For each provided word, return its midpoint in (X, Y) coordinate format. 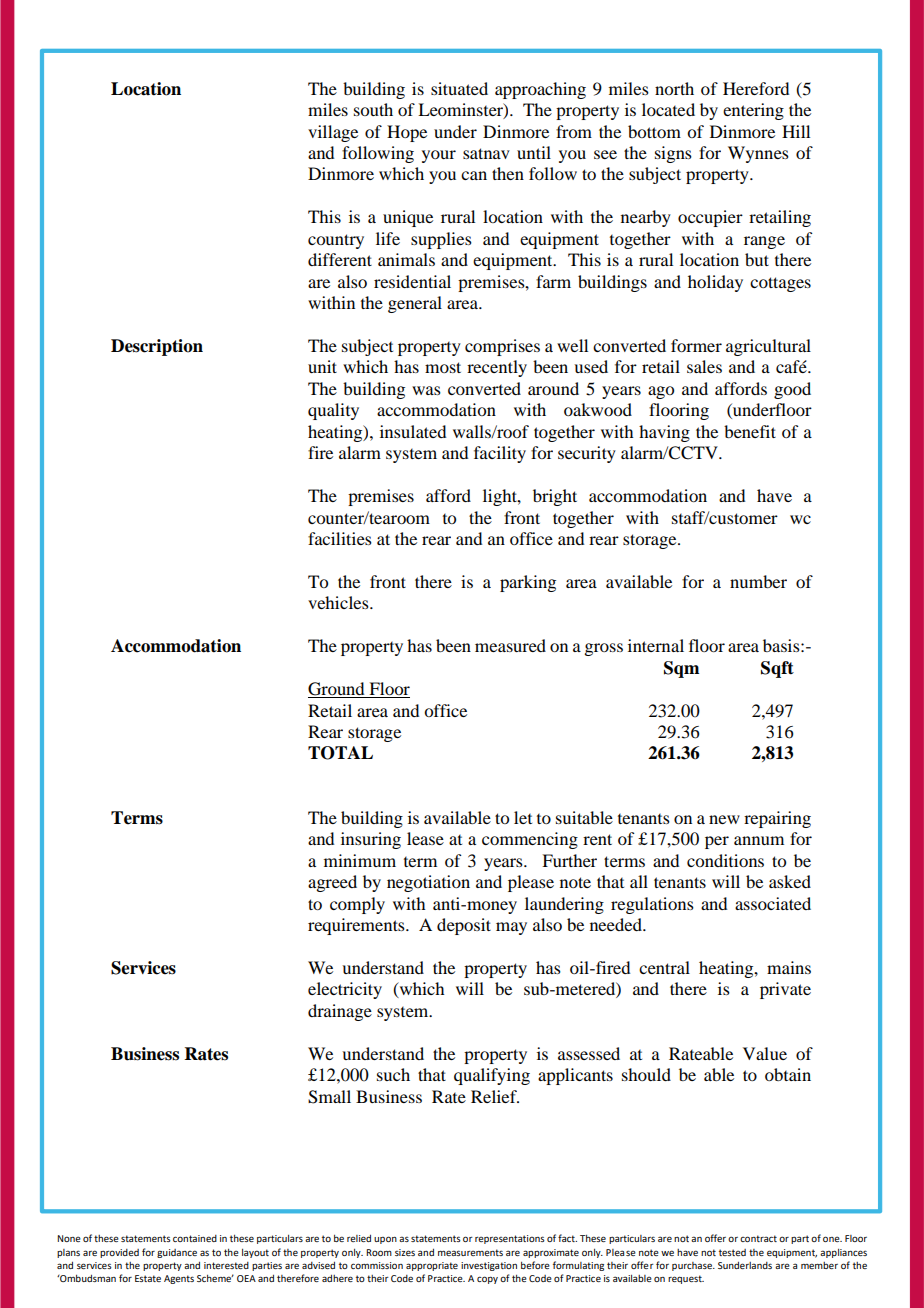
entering (753, 111)
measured (510, 645)
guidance (177, 1253)
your (439, 156)
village (333, 133)
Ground (337, 690)
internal (656, 645)
